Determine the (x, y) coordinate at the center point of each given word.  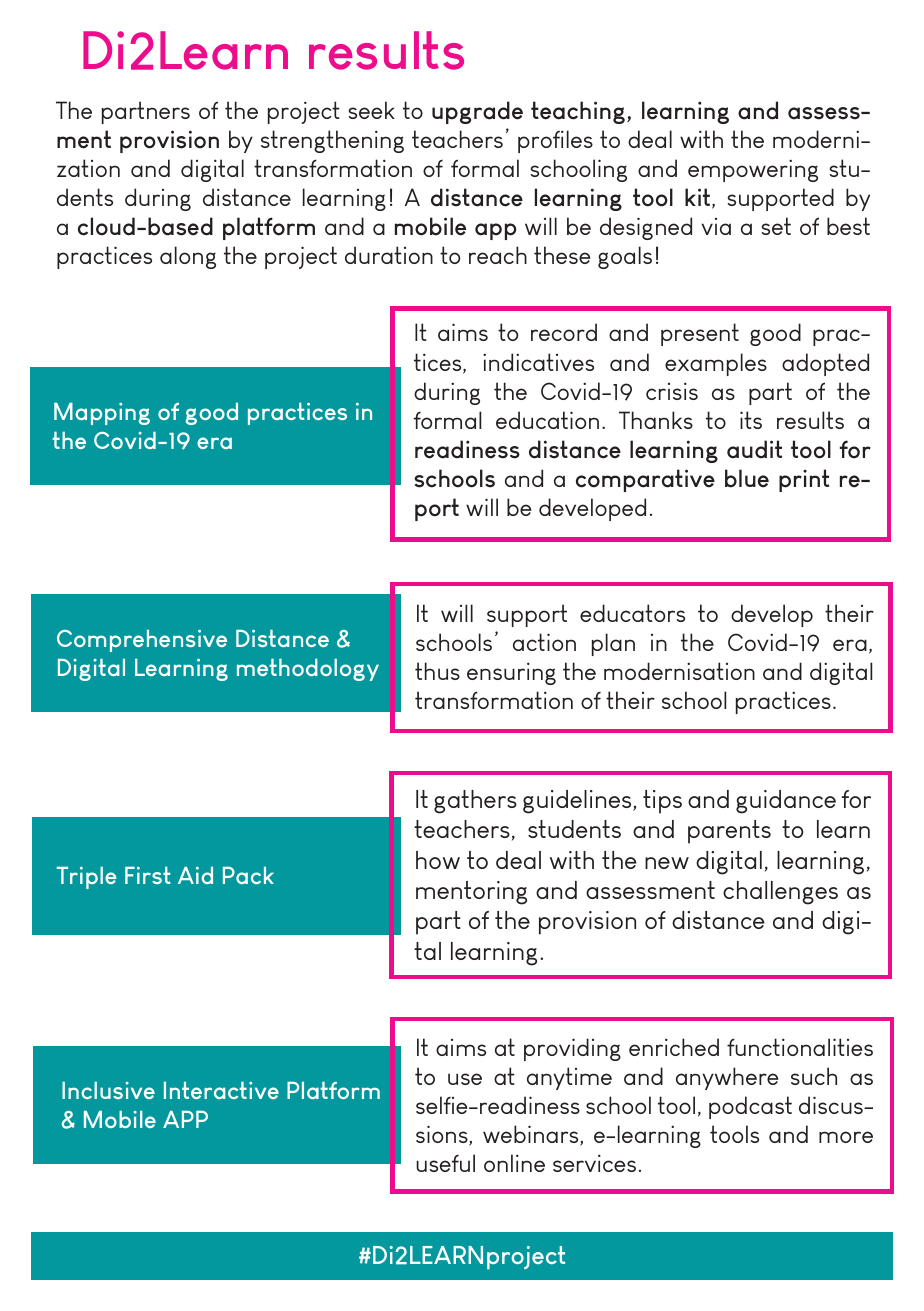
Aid (195, 875)
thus (437, 671)
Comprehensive (142, 641)
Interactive (221, 1090)
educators (632, 613)
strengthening (332, 141)
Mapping (102, 414)
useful (445, 1163)
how (438, 860)
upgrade (477, 112)
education (547, 420)
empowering (753, 170)
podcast (750, 1107)
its (751, 420)
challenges (780, 893)
